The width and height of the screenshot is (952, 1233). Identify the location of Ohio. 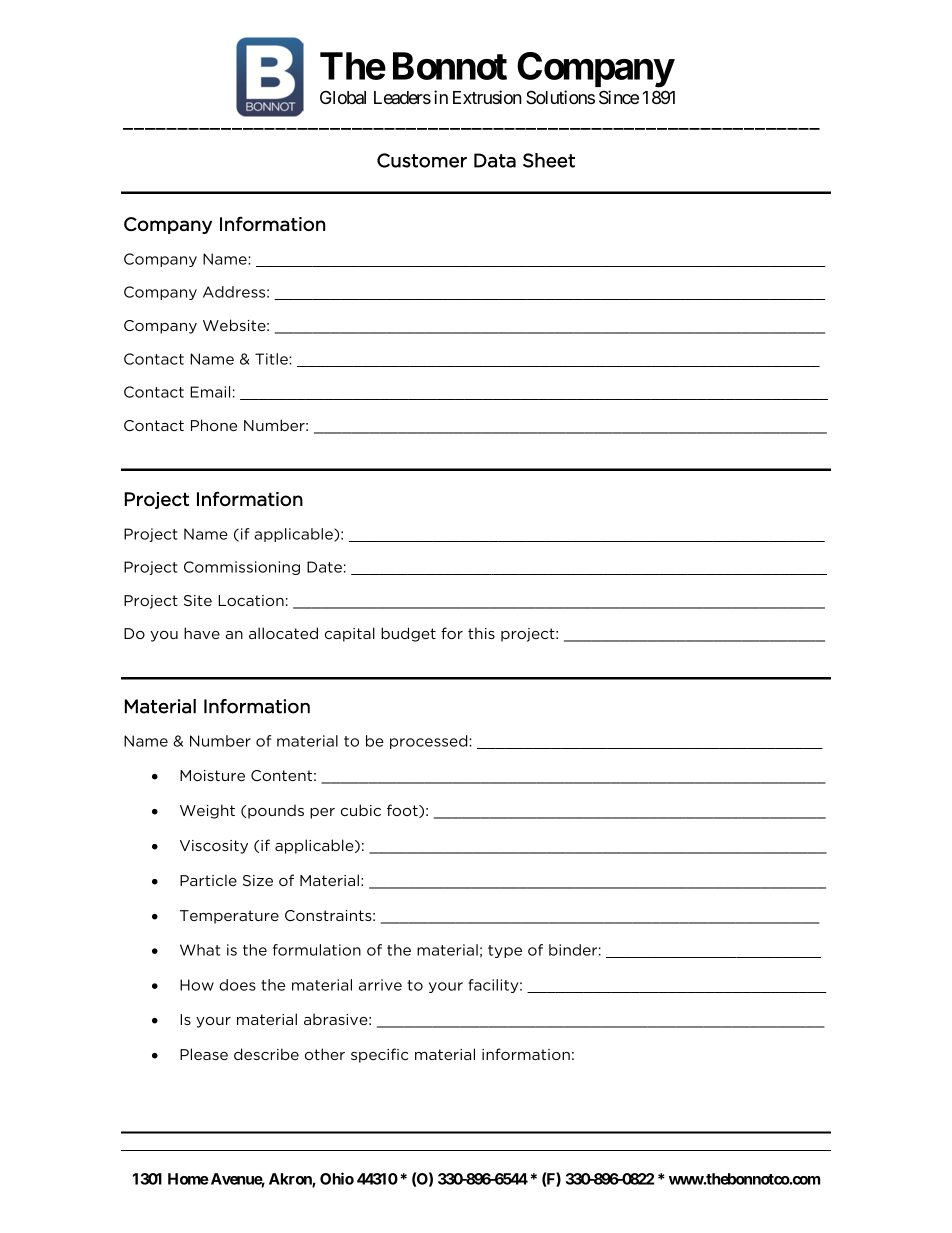
(337, 1178).
